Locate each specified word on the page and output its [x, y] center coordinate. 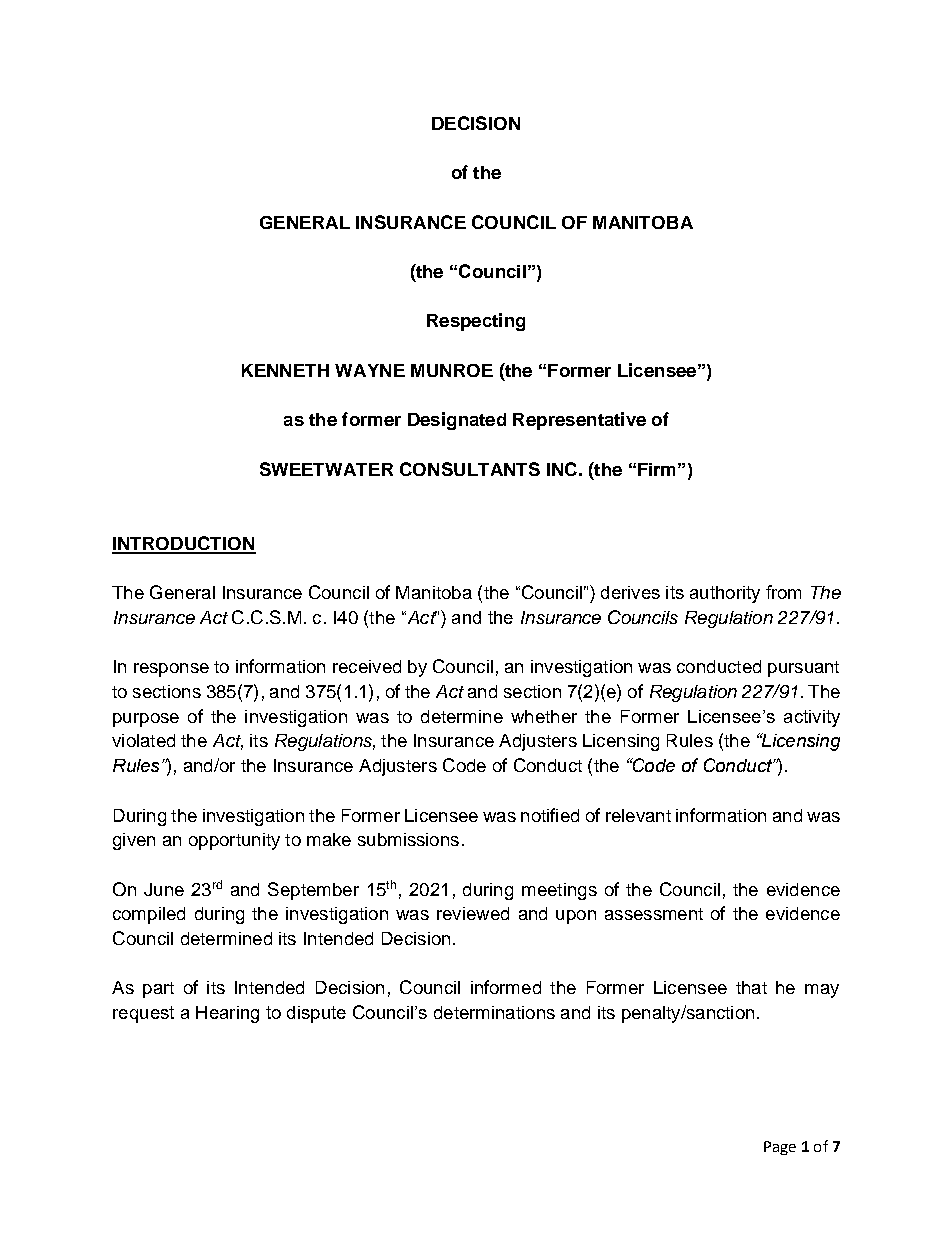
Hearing [227, 1014]
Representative [579, 421]
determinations [494, 1012]
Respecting [476, 322]
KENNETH [285, 370]
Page [780, 1148]
